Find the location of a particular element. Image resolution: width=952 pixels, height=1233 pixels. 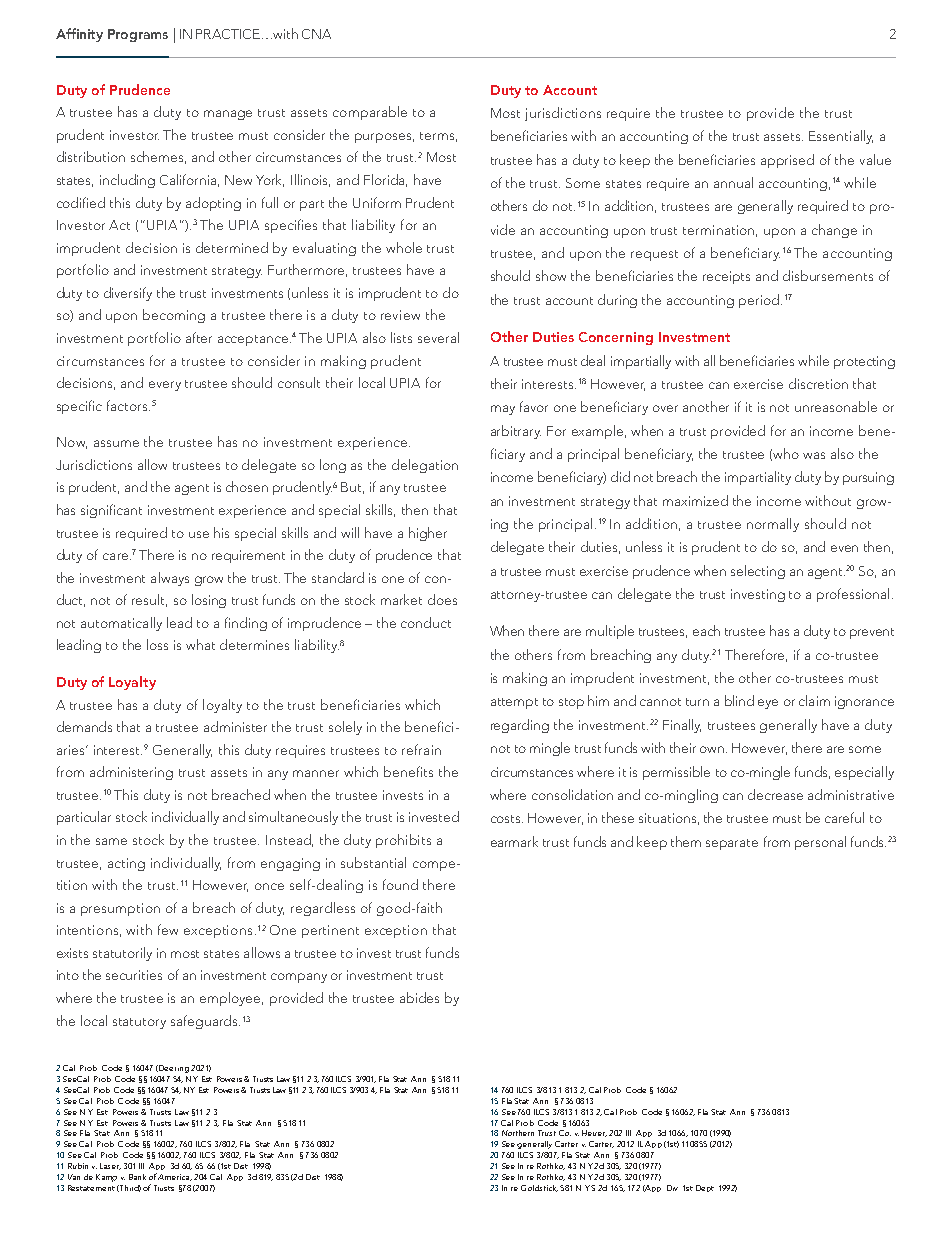

selecting is located at coordinates (758, 572).
